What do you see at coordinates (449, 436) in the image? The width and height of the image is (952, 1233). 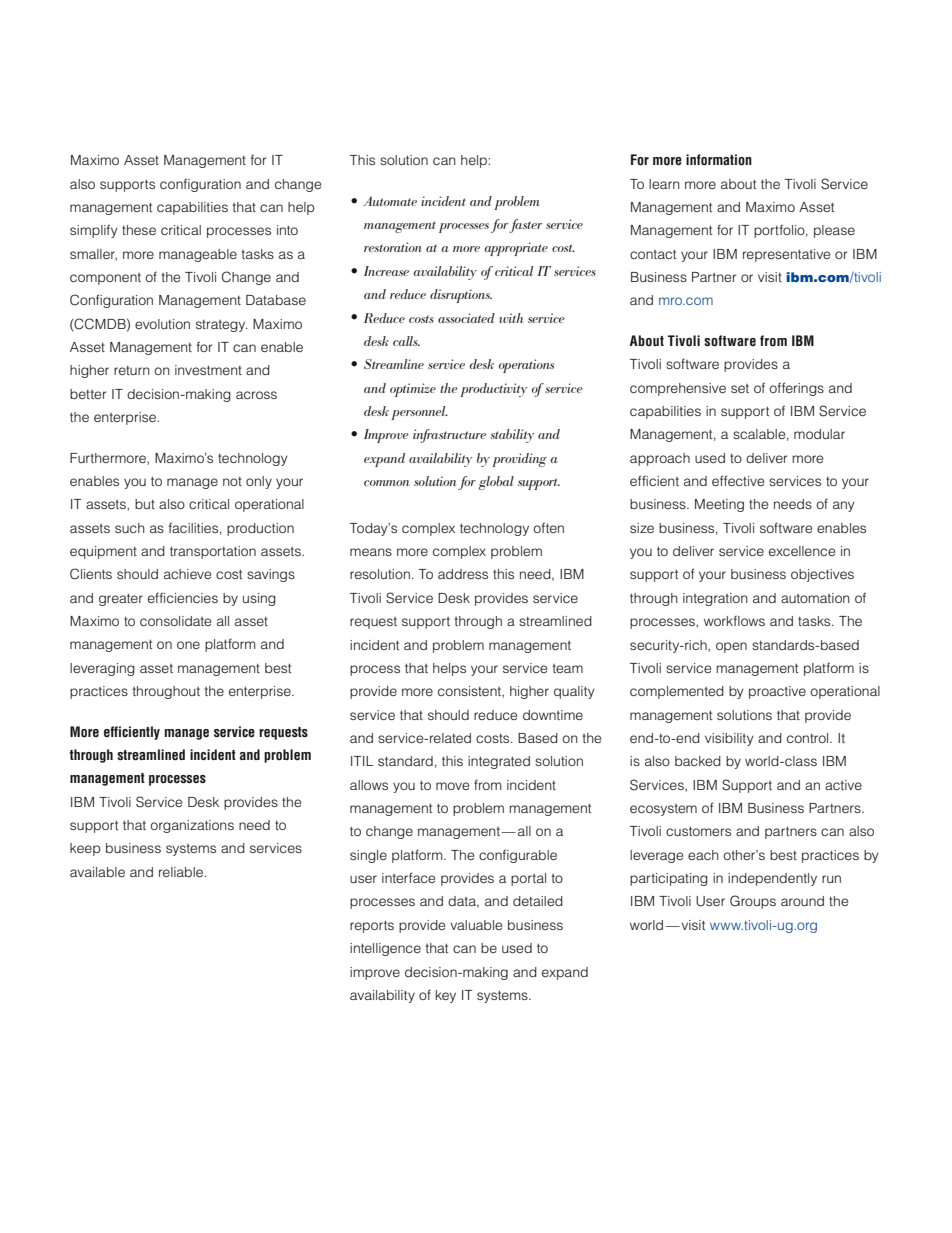 I see `infrastructure` at bounding box center [449, 436].
